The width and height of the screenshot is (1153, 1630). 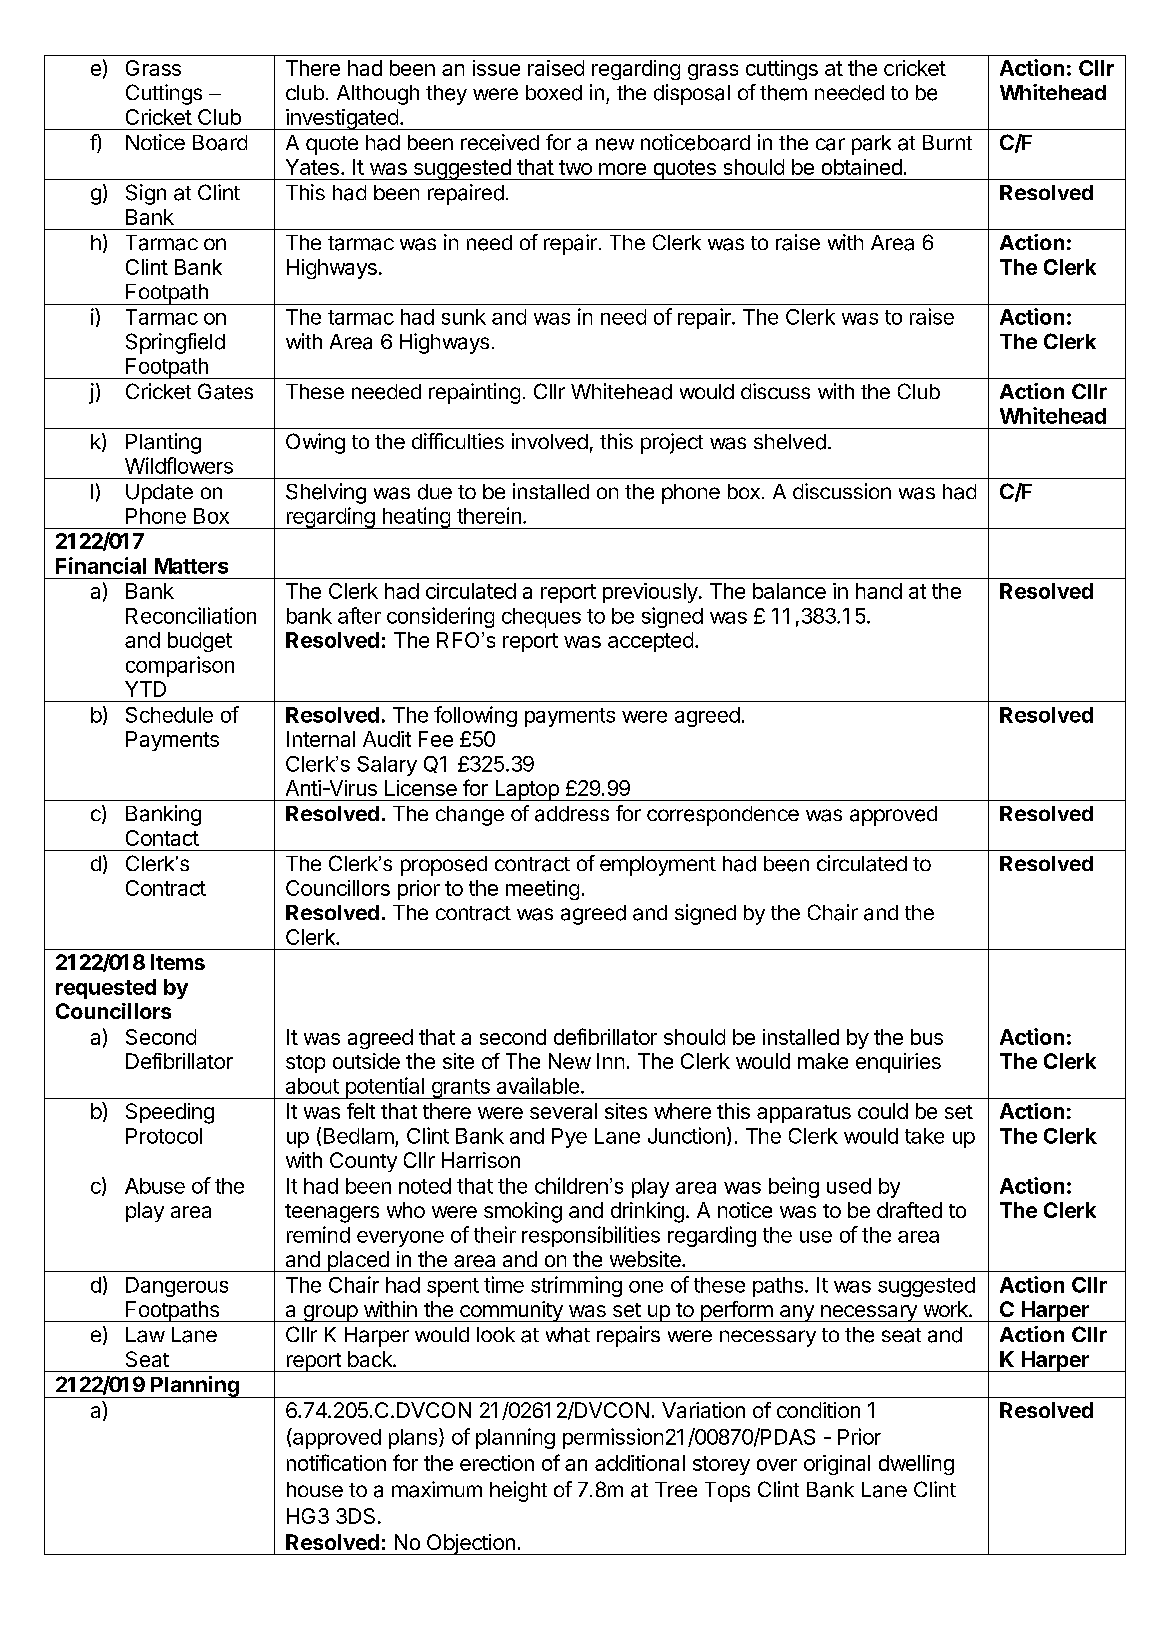 I want to click on Laptop, so click(x=526, y=790).
